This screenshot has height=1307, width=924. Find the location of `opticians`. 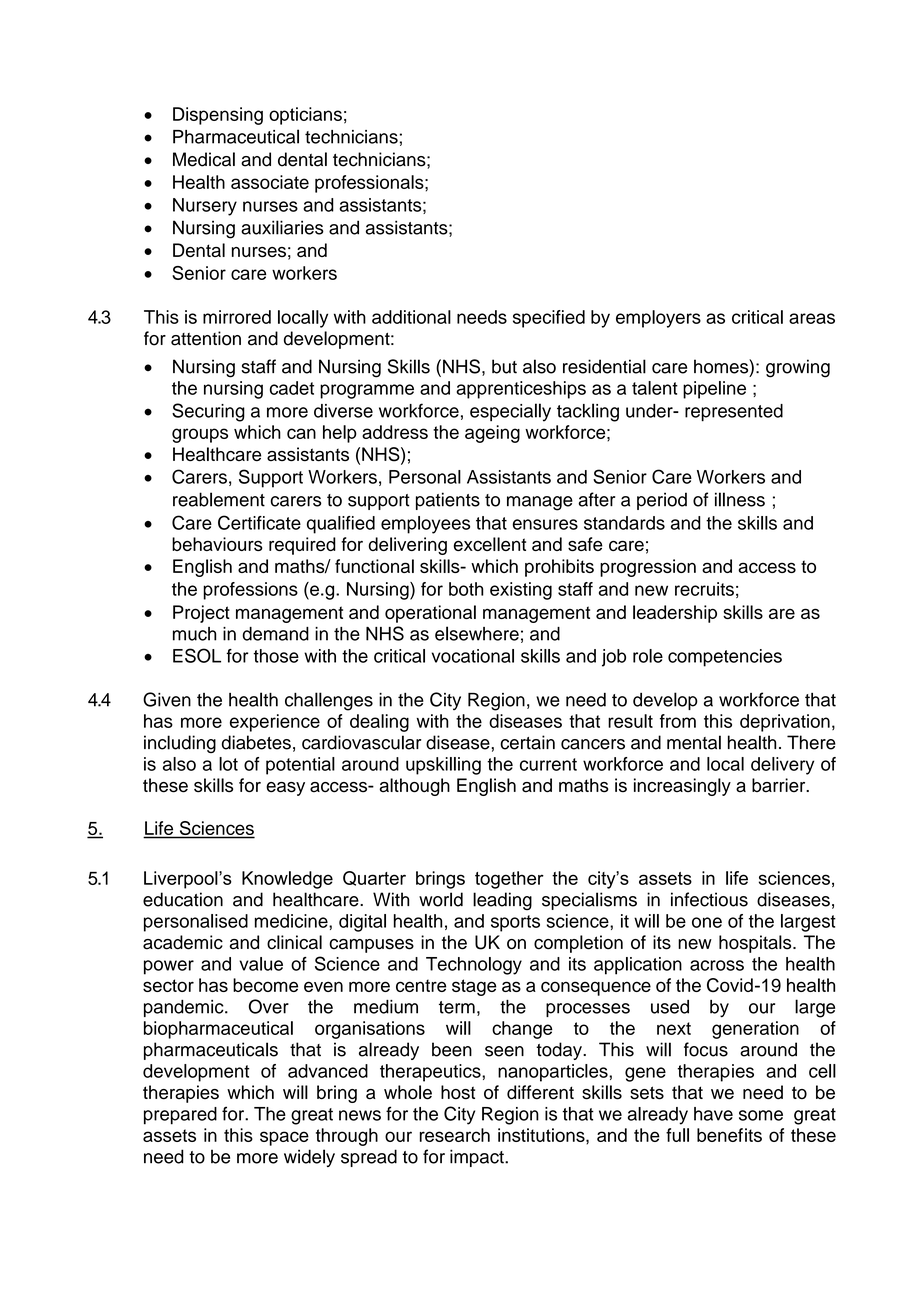

opticians is located at coordinates (305, 116).
